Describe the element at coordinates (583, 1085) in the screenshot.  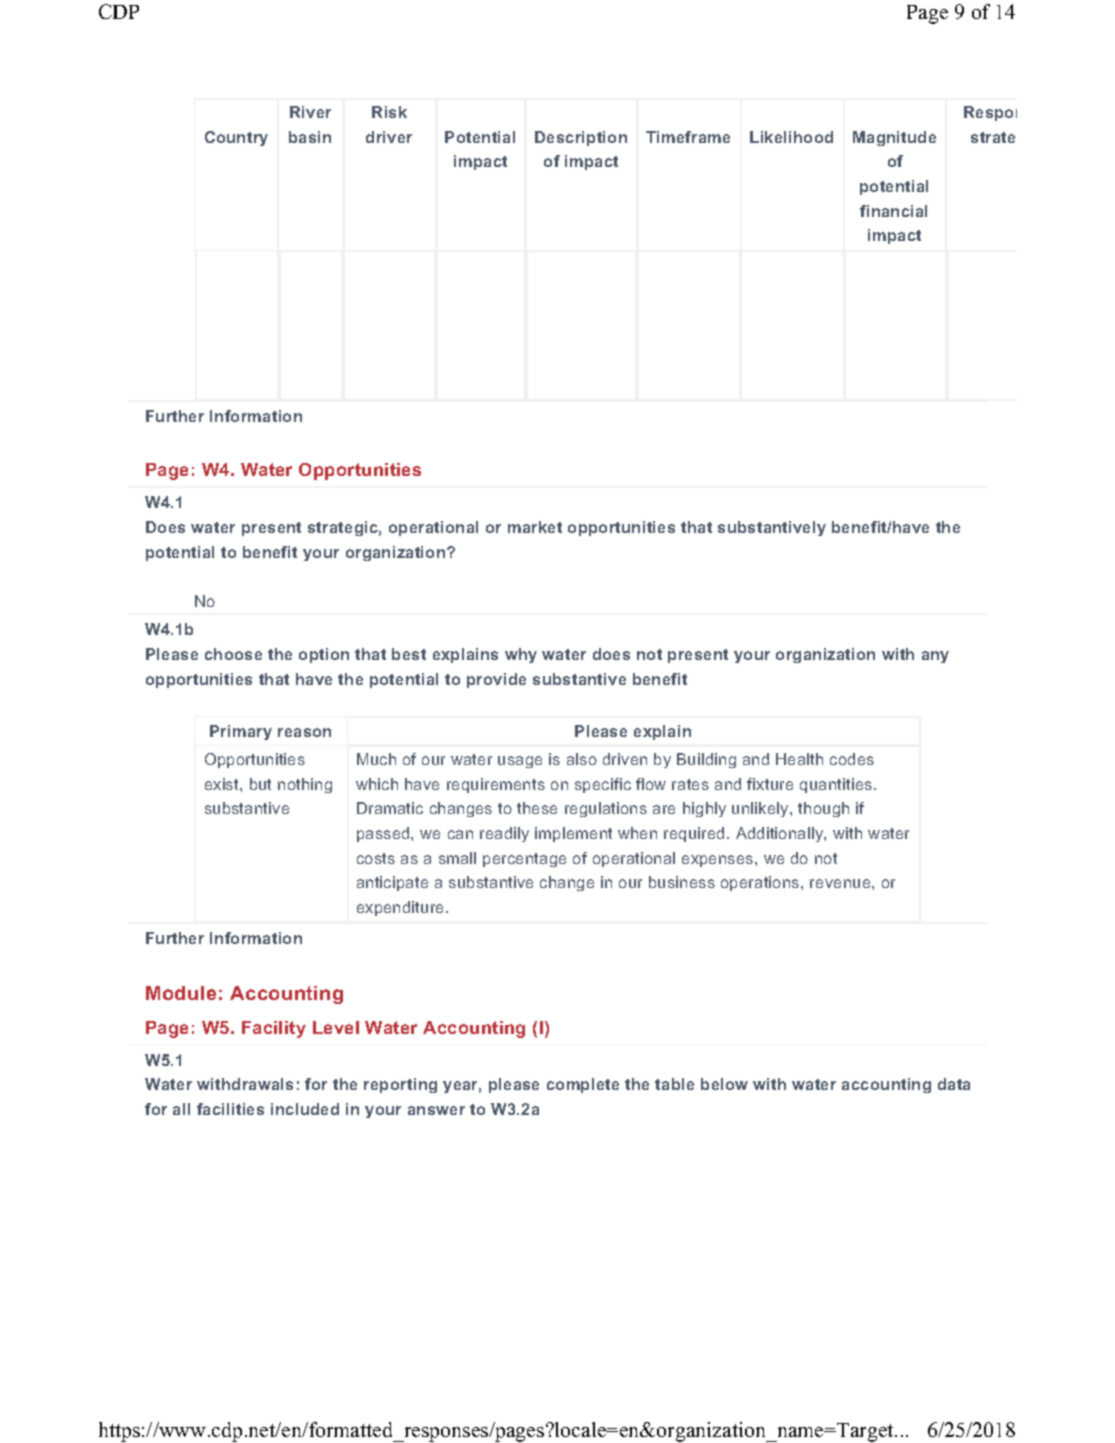
I see `complete` at that location.
